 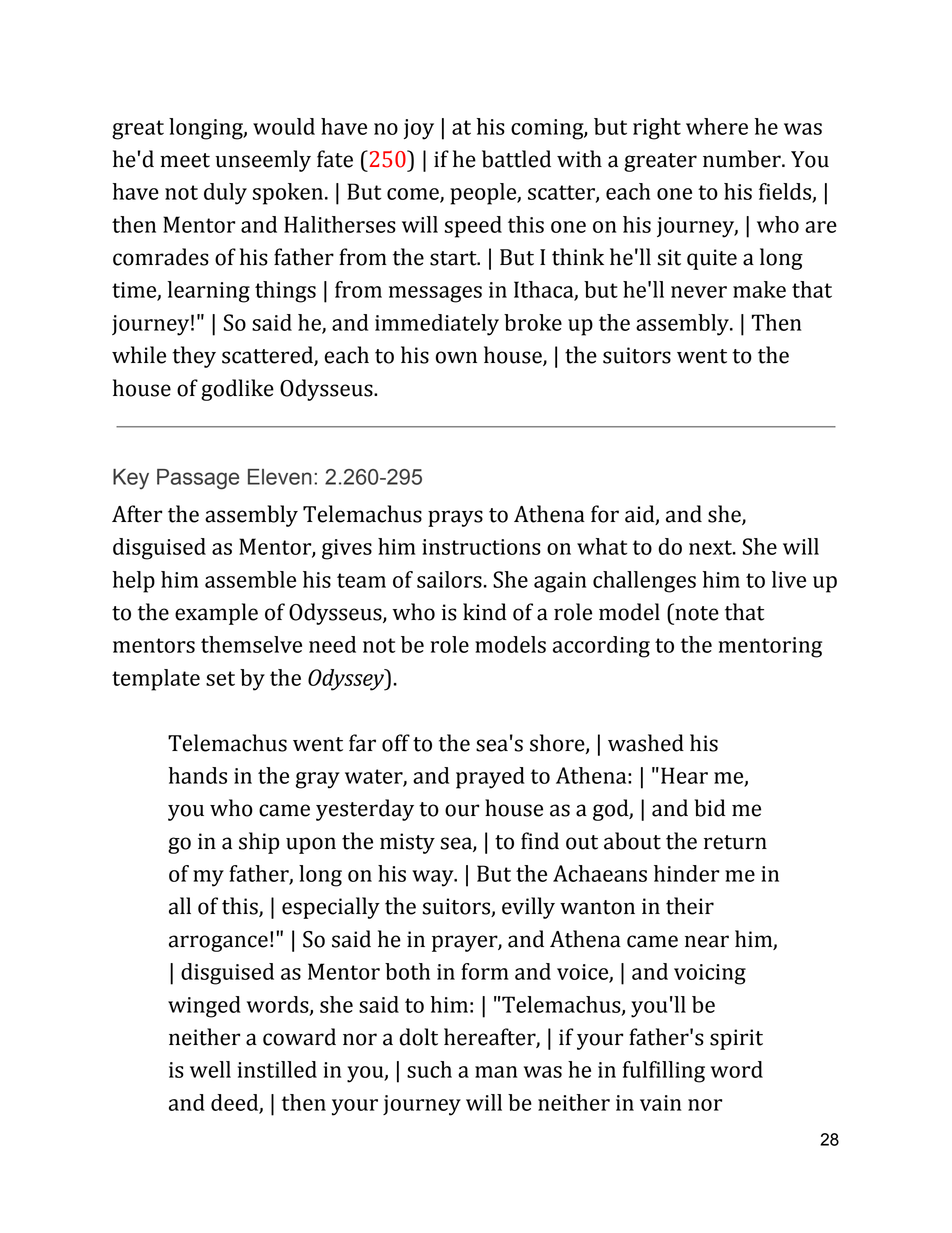 What do you see at coordinates (216, 614) in the screenshot?
I see `example` at bounding box center [216, 614].
